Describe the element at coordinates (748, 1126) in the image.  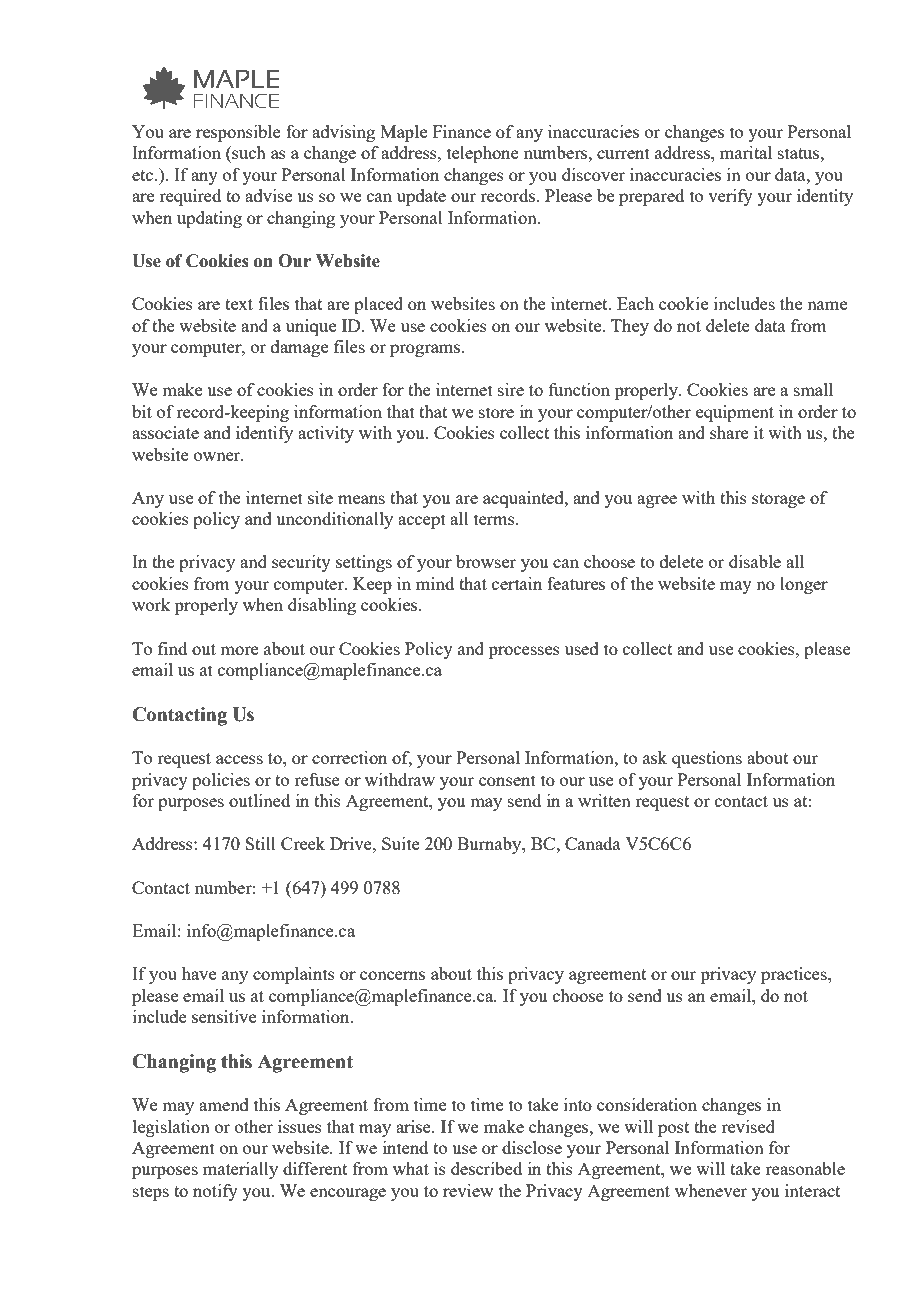
I see `revised` at that location.
